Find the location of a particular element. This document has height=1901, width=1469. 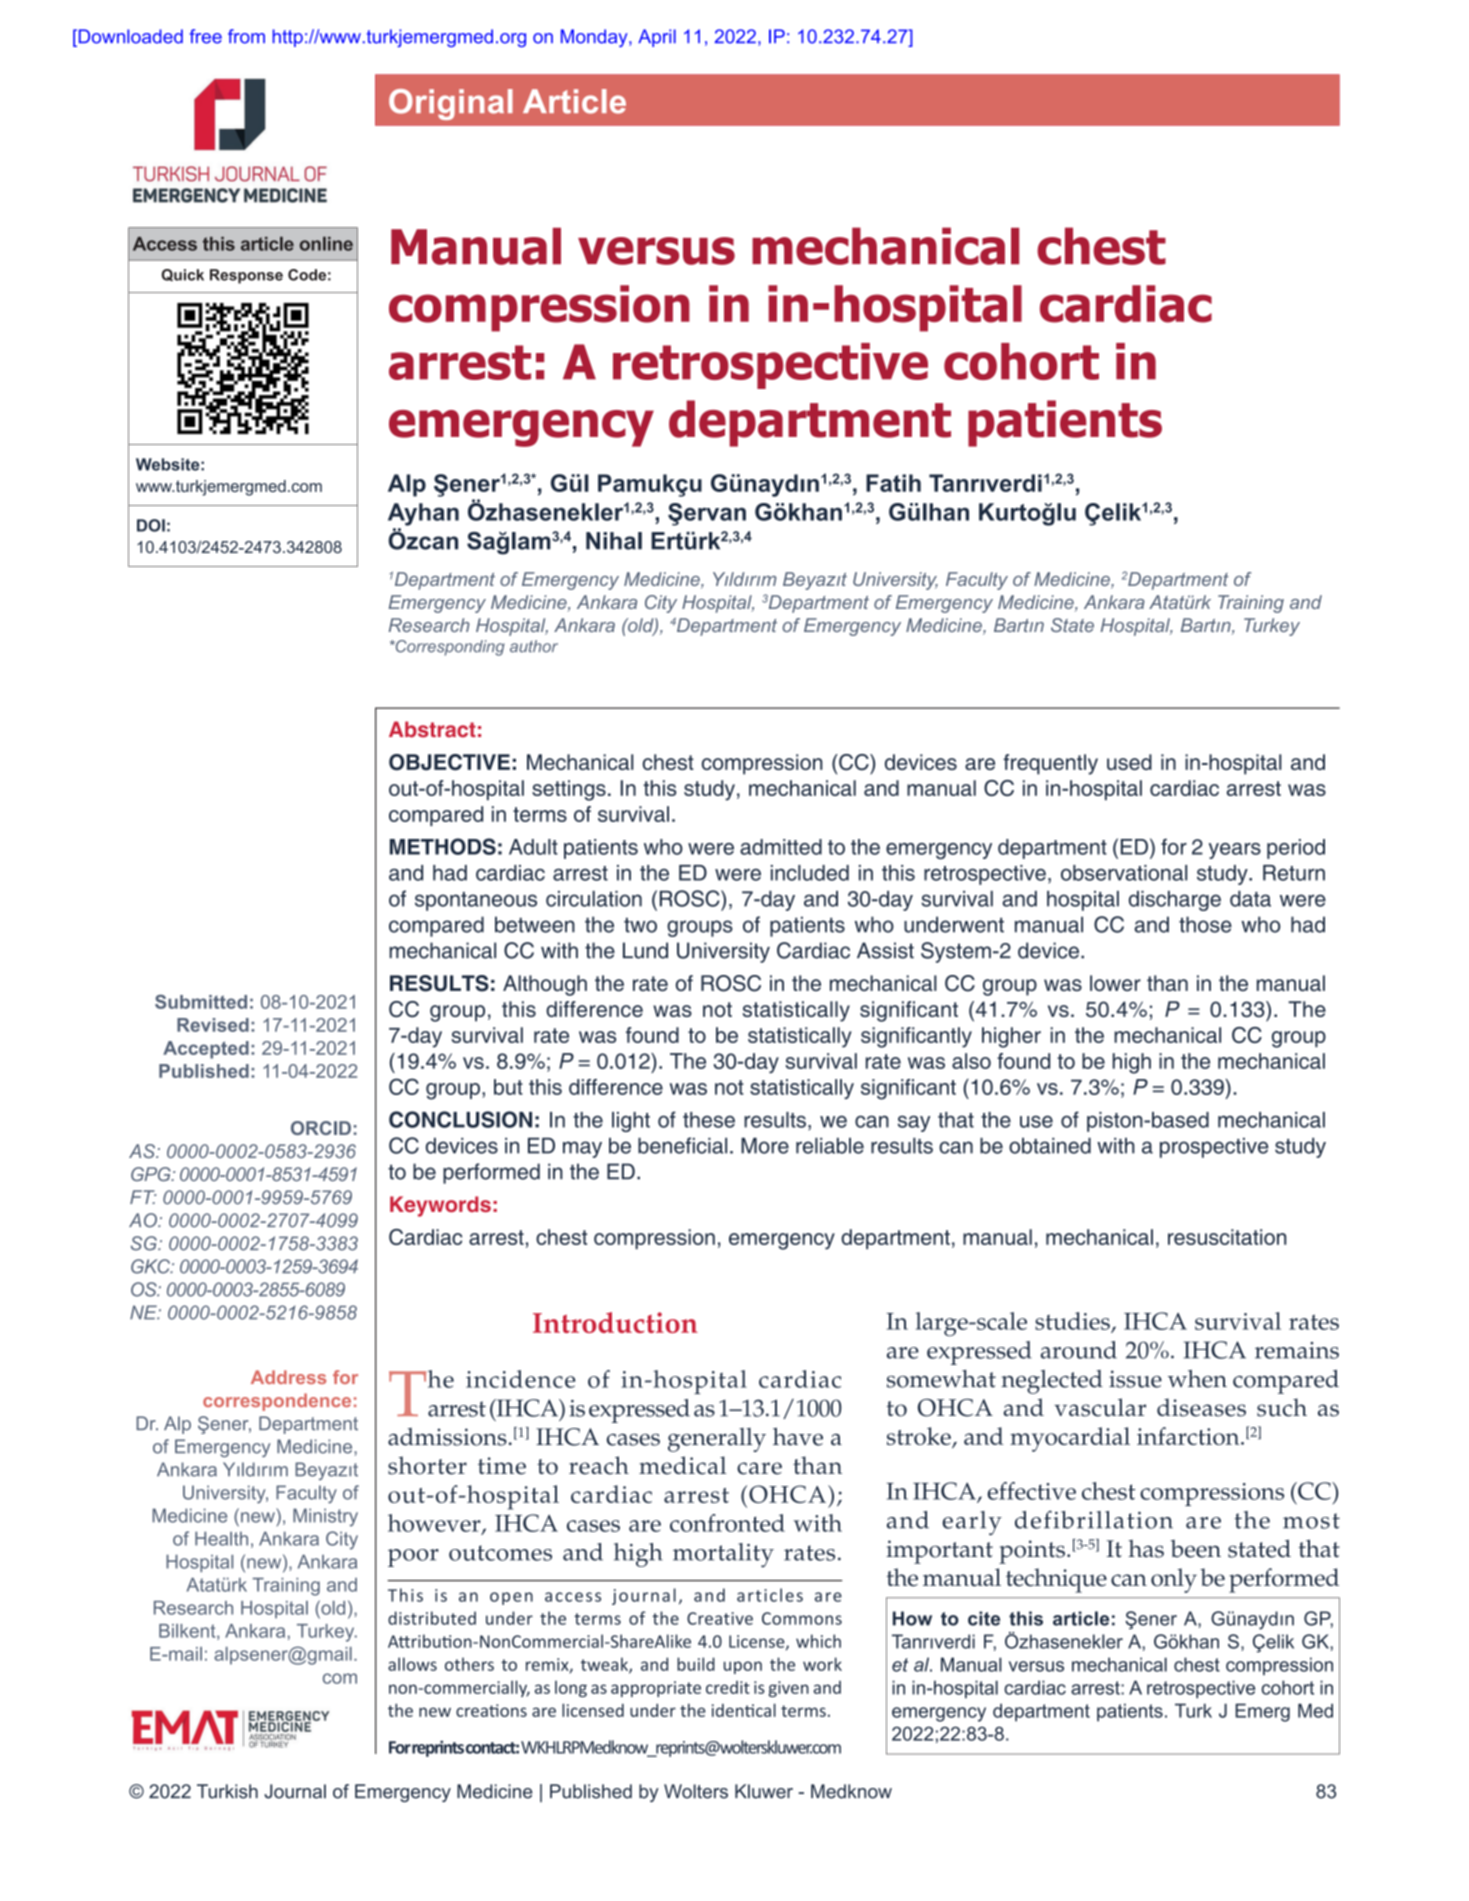

these is located at coordinates (709, 1120).
